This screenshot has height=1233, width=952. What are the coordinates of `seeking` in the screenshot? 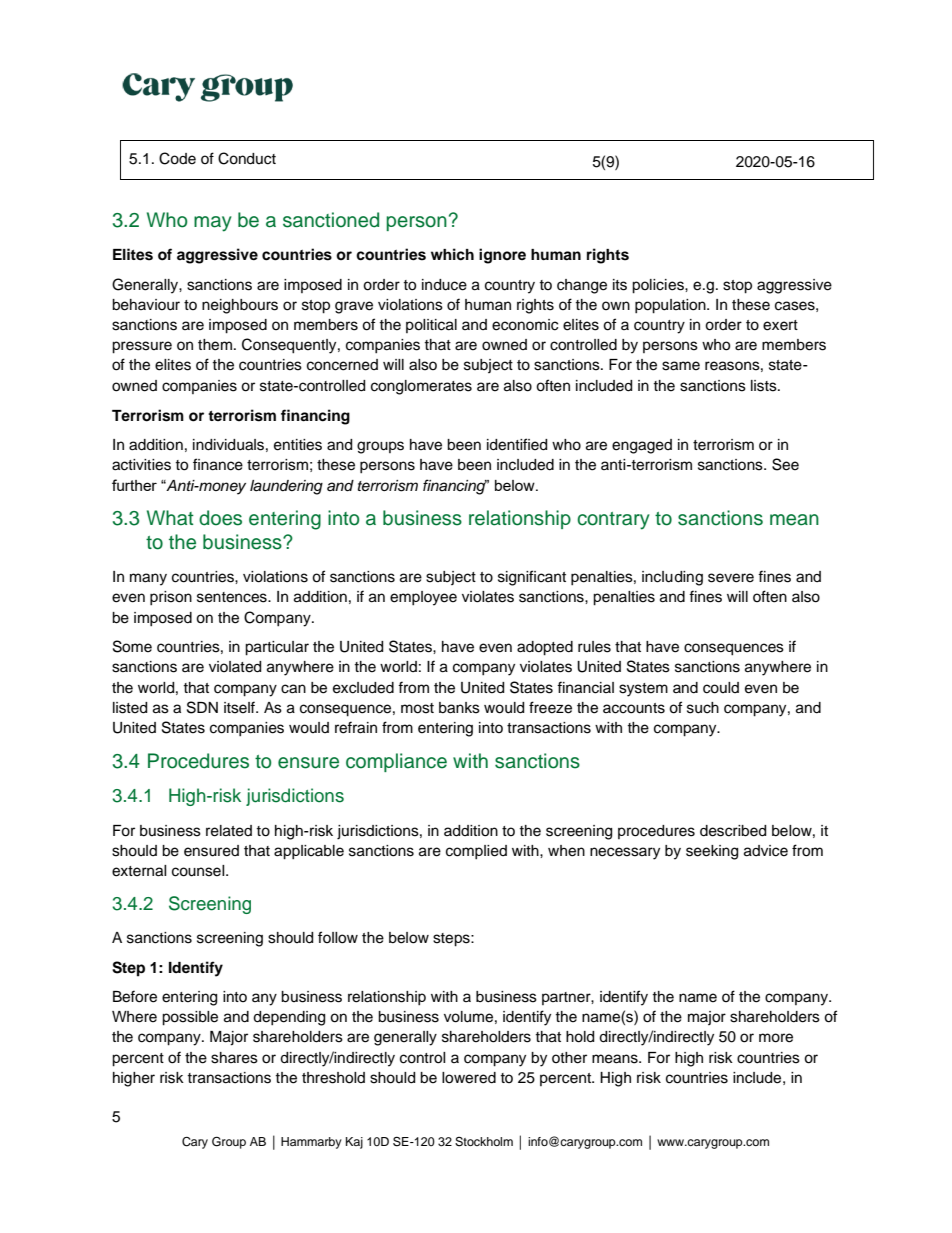 It's located at (712, 852).
